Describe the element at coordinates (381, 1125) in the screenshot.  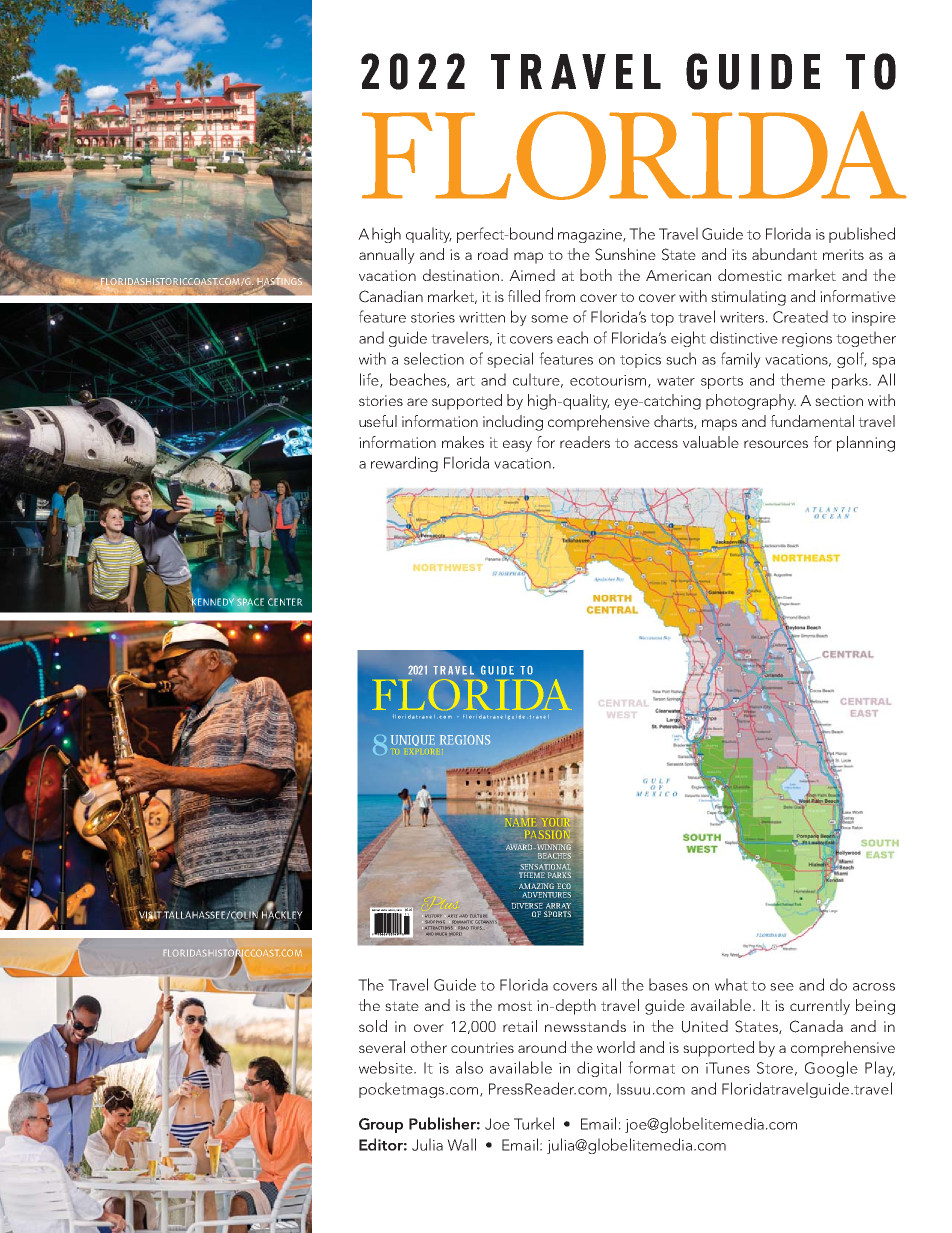
I see `Group` at that location.
